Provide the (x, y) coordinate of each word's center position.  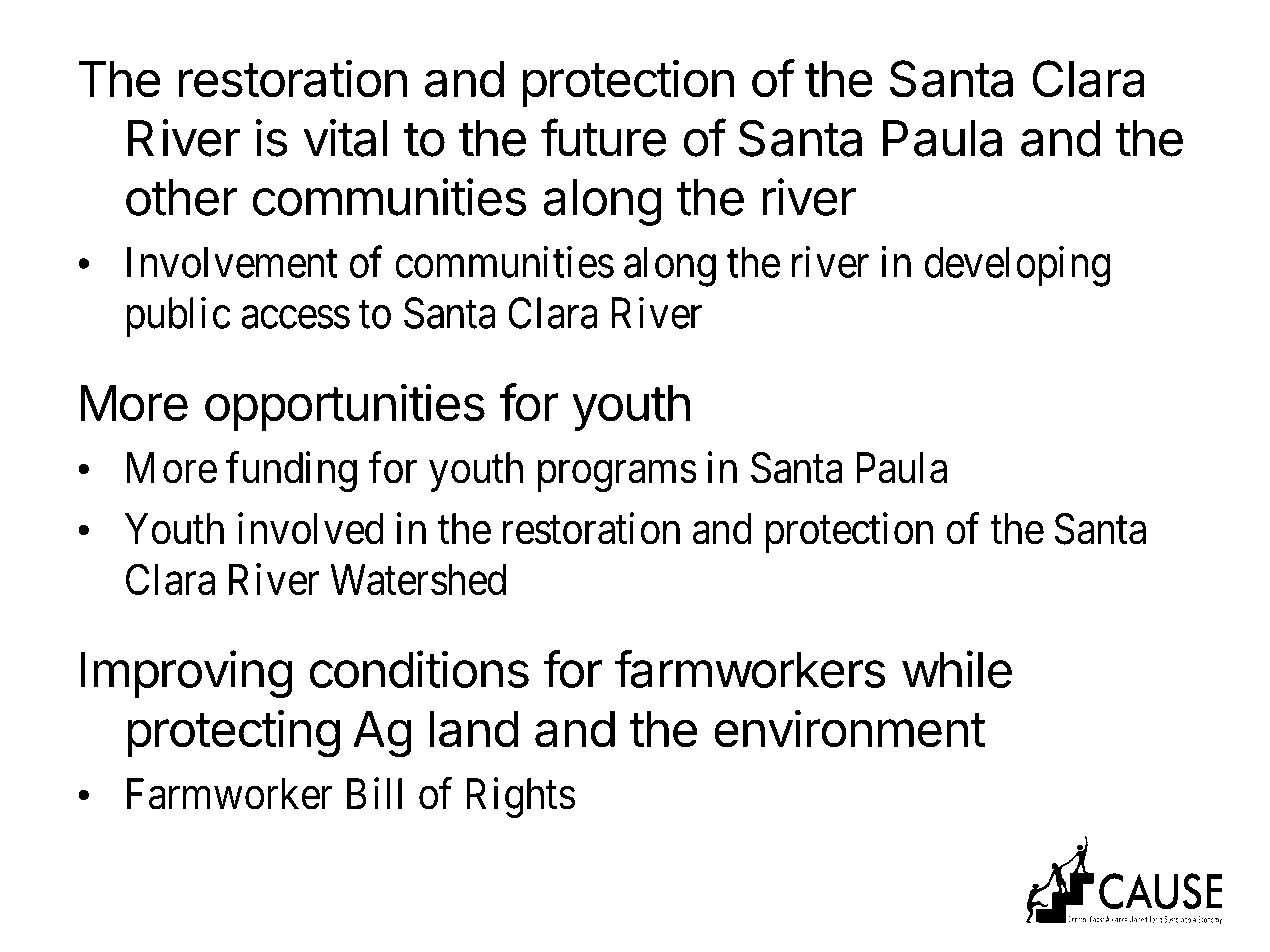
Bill (374, 793)
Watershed (418, 580)
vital (345, 138)
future (604, 137)
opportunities (345, 407)
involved (311, 529)
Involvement (232, 262)
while (957, 669)
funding (291, 472)
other (182, 197)
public (178, 317)
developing (1017, 266)
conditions (419, 669)
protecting (233, 733)
